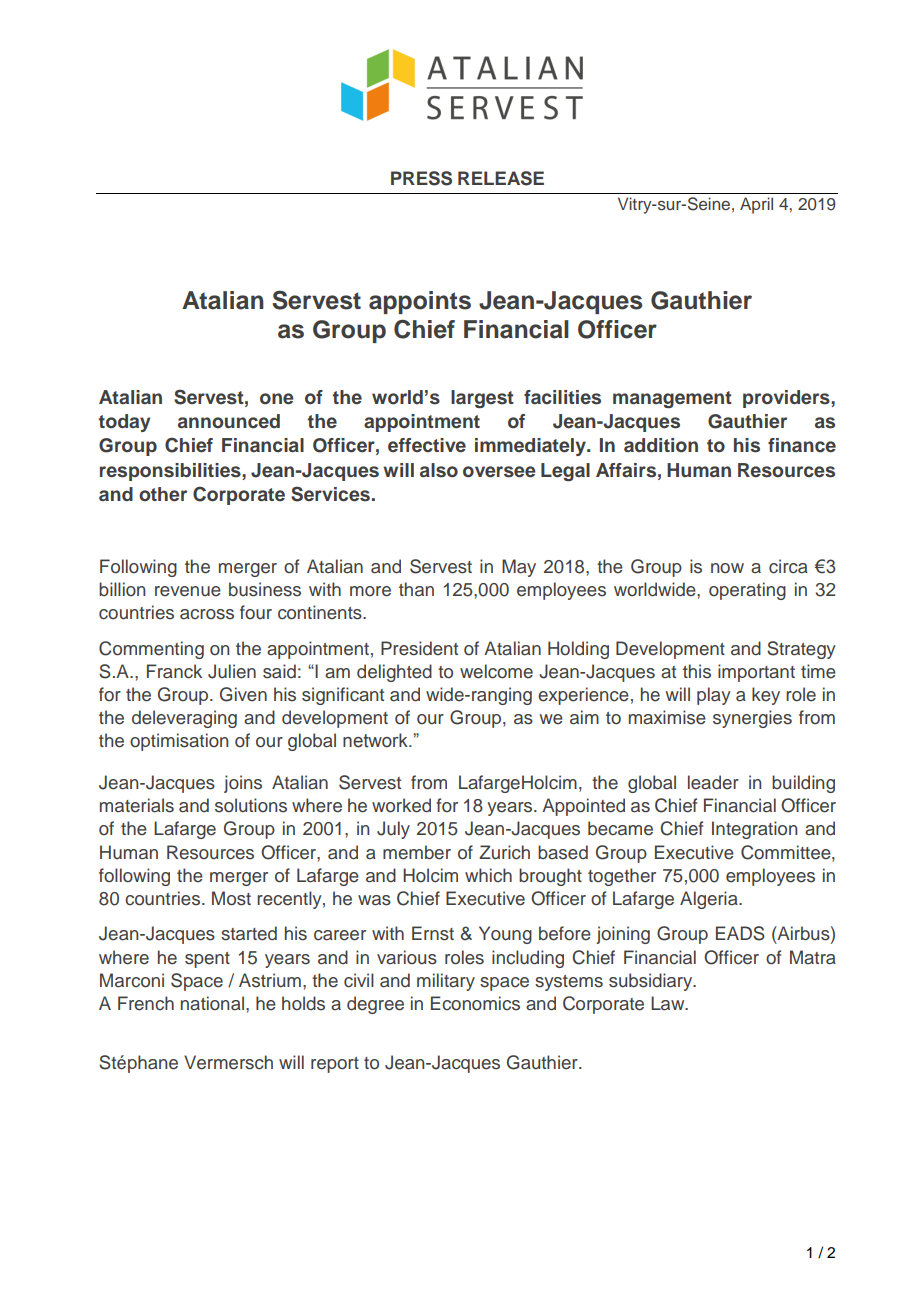  I want to click on April, so click(756, 205).
